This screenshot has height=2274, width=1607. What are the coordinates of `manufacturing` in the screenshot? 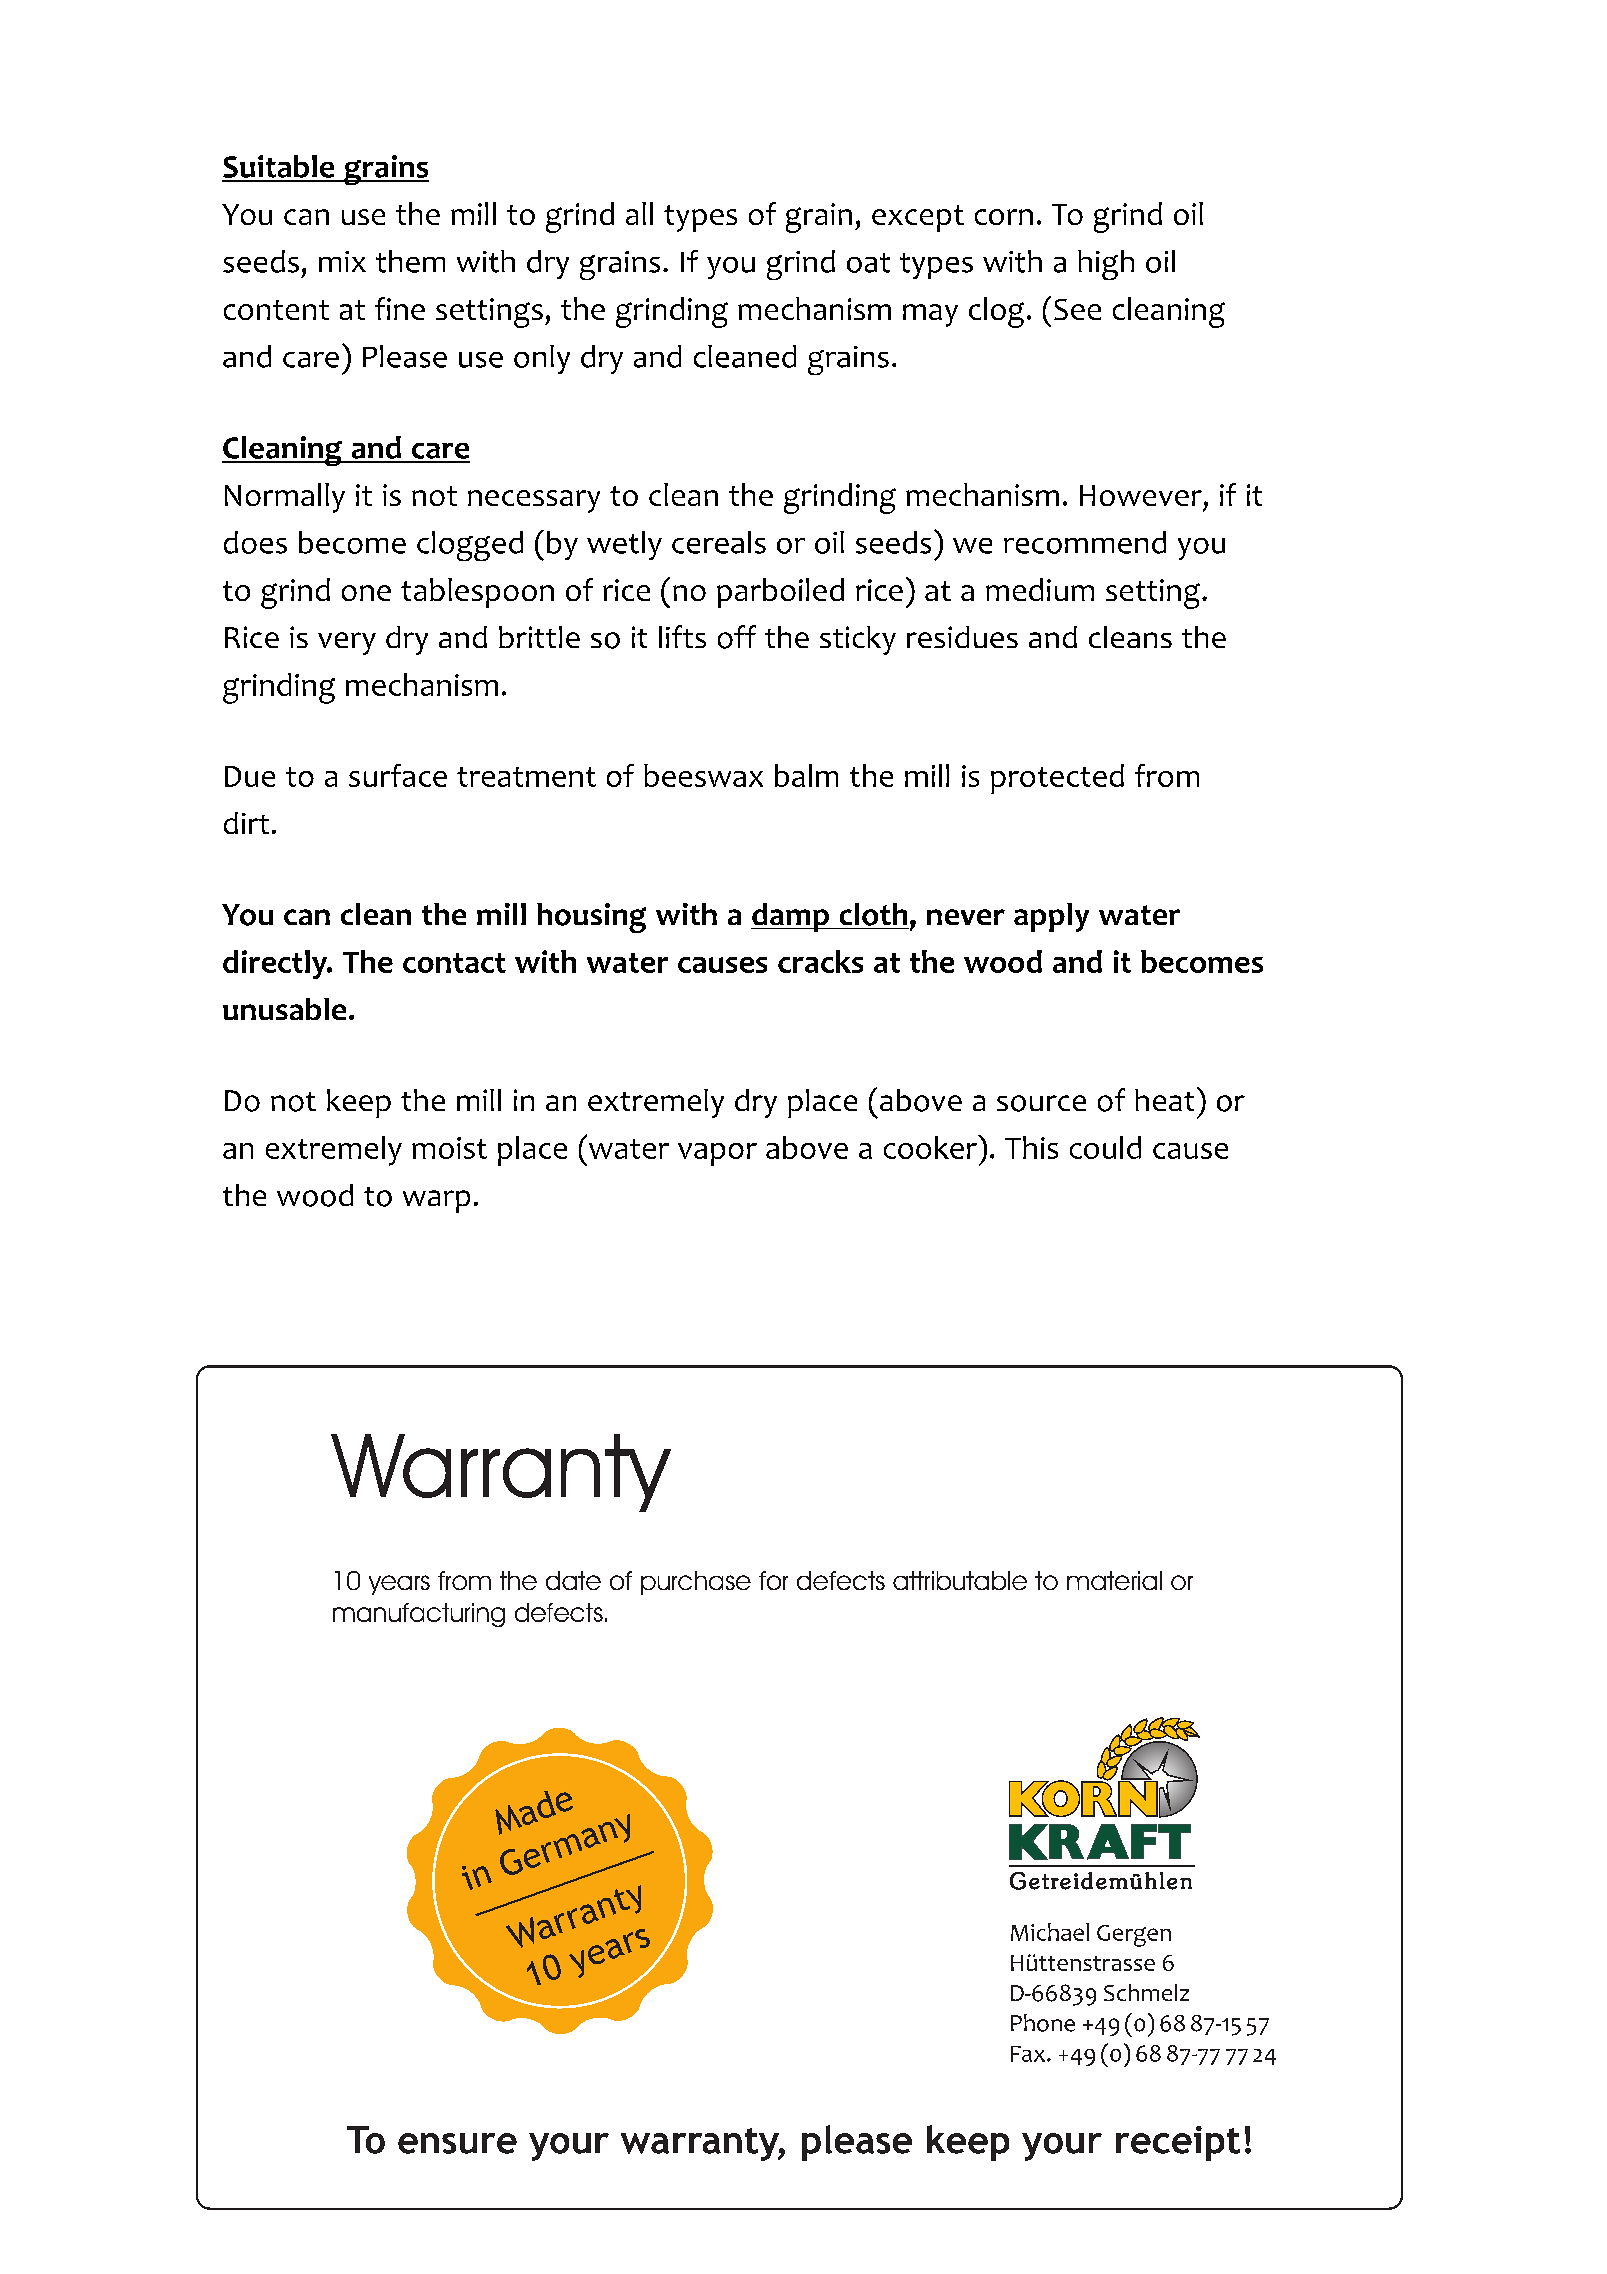 It's located at (419, 1615).
